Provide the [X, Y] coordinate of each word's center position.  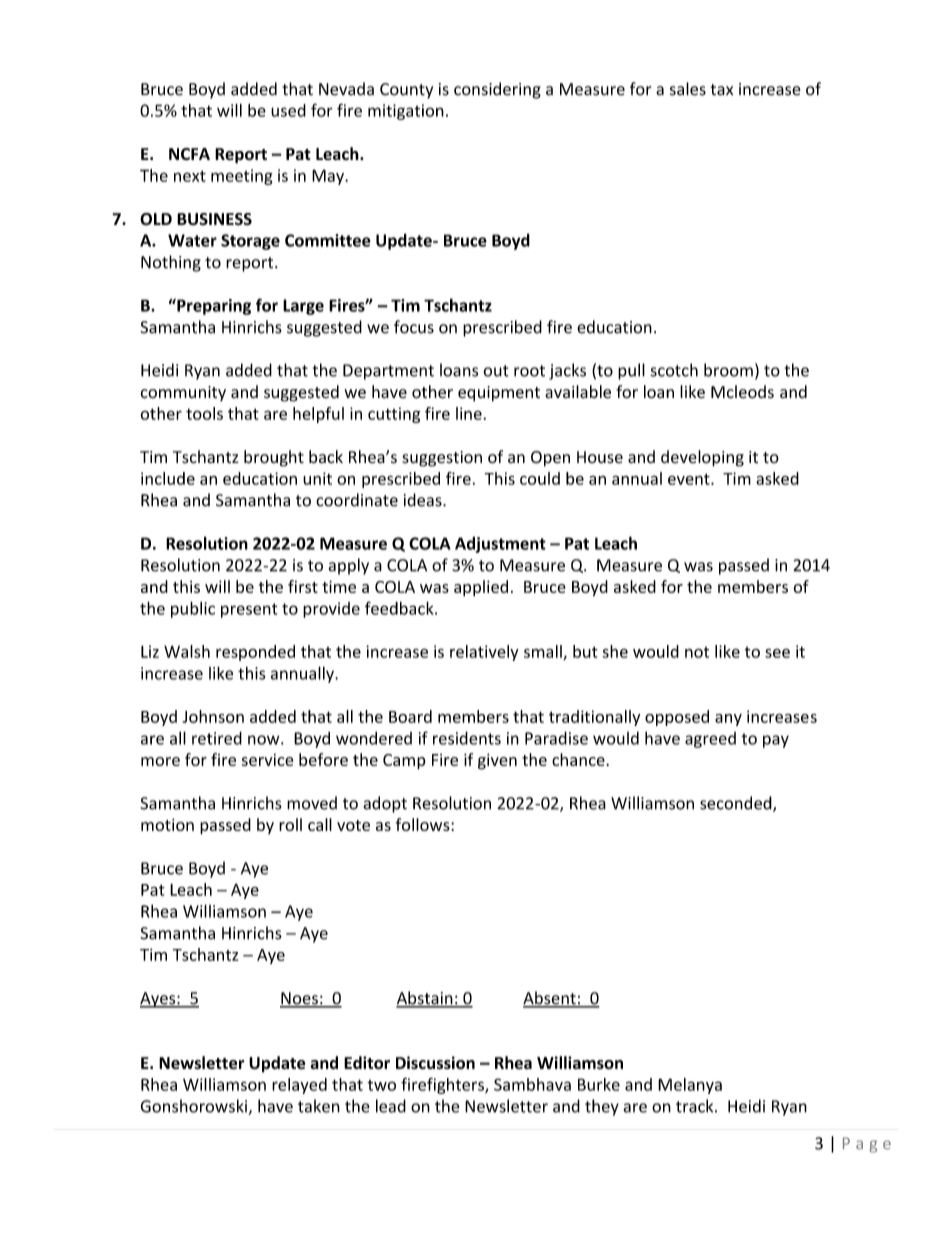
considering [497, 90]
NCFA [189, 154]
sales [688, 89]
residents [467, 738]
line [470, 413]
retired [217, 738]
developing [702, 458]
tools [204, 413]
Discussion [435, 1063]
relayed [299, 1086]
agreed [710, 740]
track [696, 1106]
